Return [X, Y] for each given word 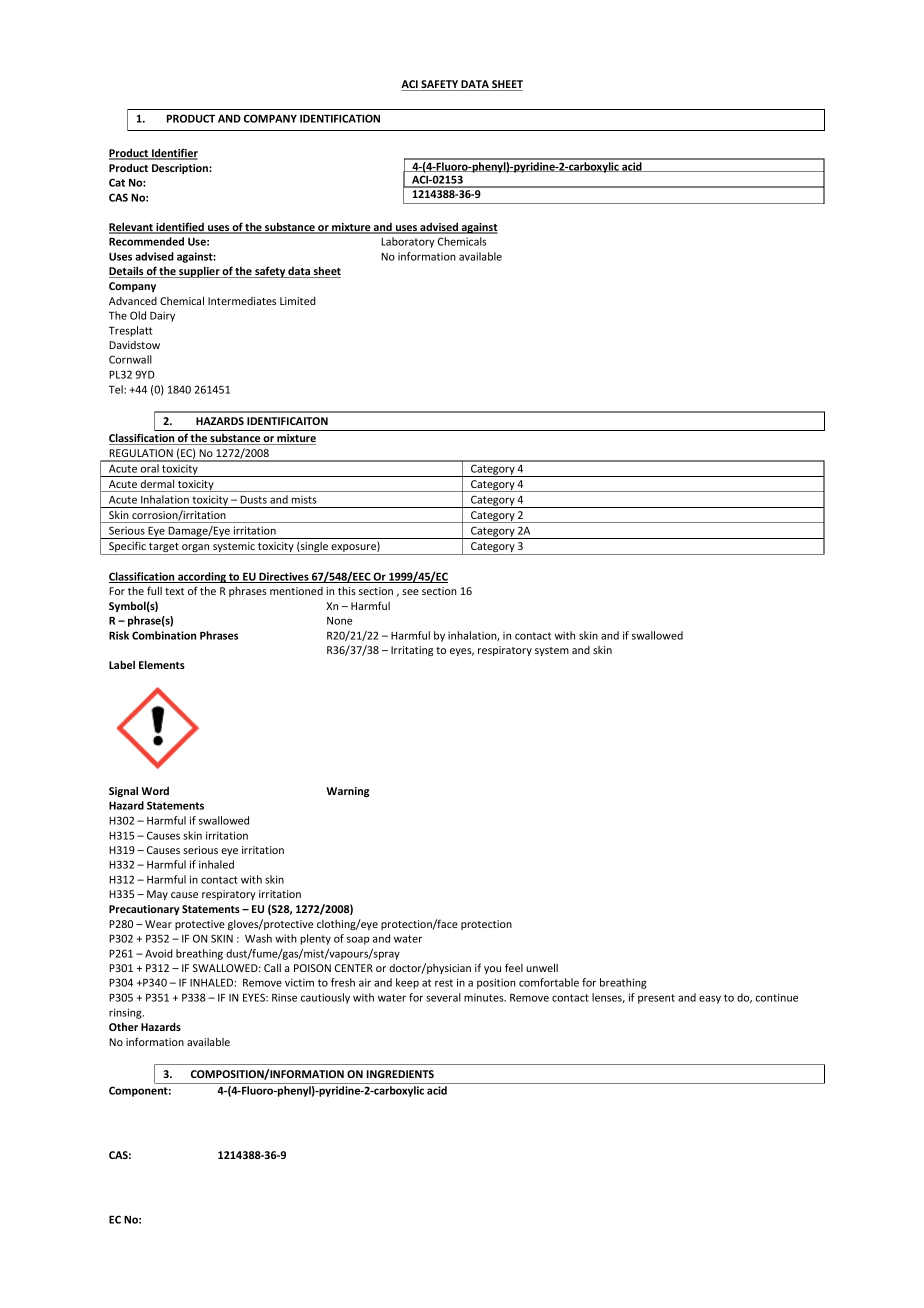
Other [123, 1026]
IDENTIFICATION [340, 118]
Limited [298, 301]
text [174, 591]
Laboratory [408, 242]
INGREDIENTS [400, 1074]
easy [710, 999]
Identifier [174, 154]
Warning [347, 792]
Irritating [412, 651]
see [410, 592]
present [656, 999]
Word [155, 791]
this [347, 591]
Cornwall [130, 359]
